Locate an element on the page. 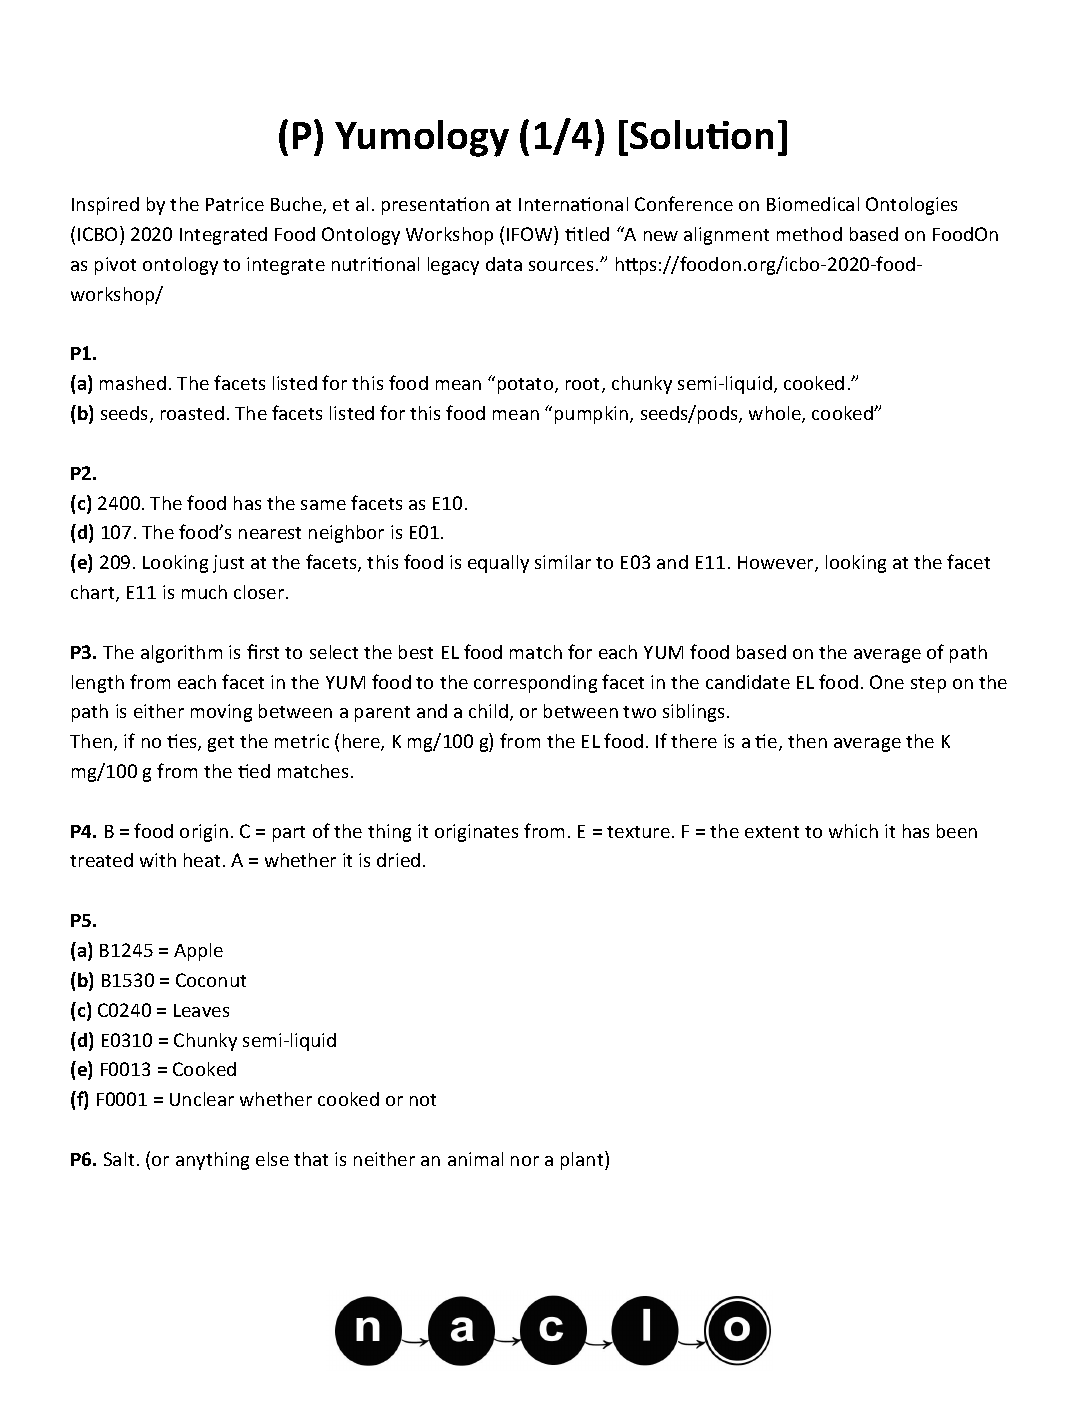 The height and width of the image is (1402, 1083). Patrice is located at coordinates (235, 204).
